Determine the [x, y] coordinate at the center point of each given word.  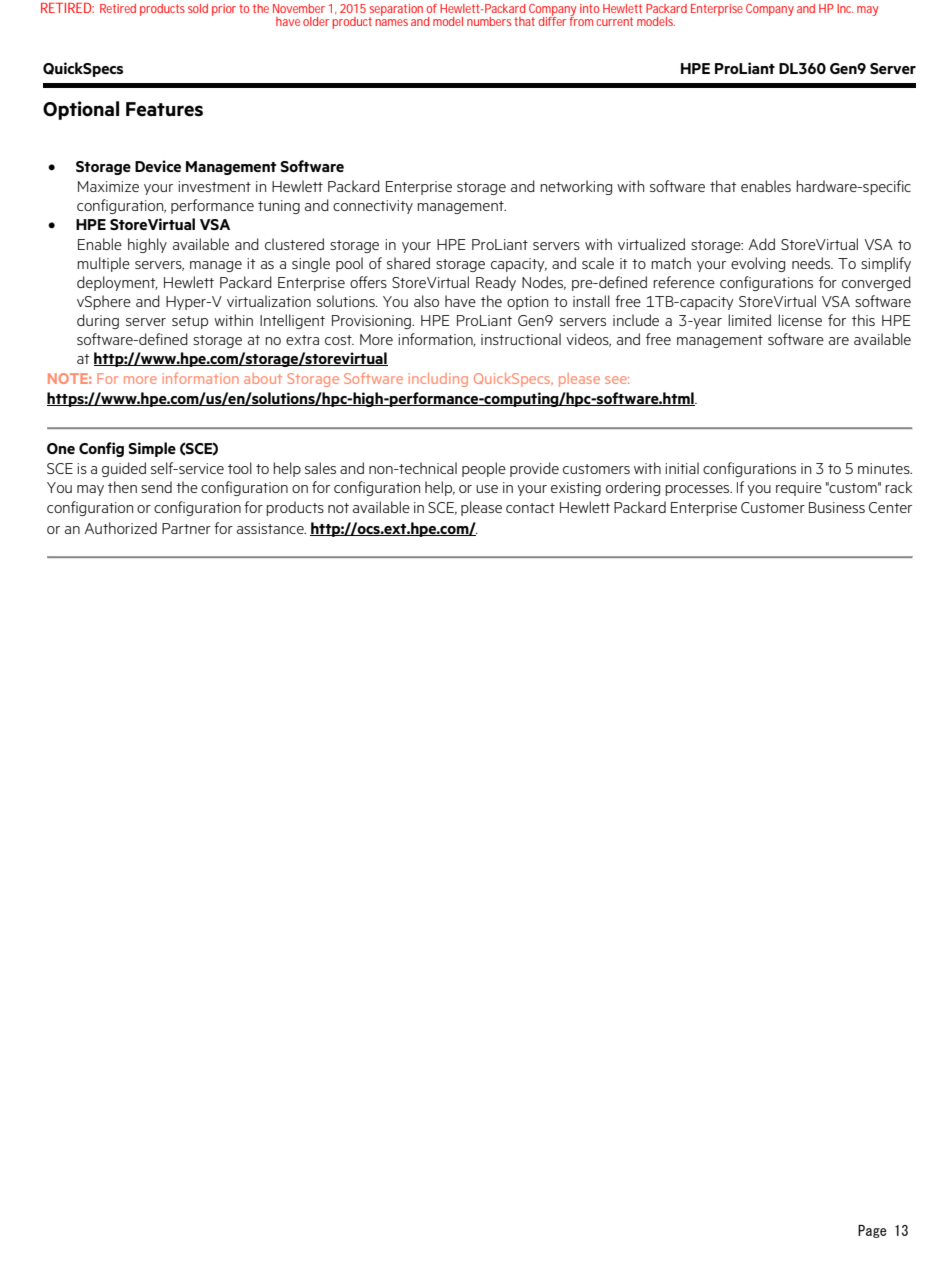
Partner [186, 528]
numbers [489, 21]
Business [837, 507]
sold [198, 8]
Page [872, 1231]
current [614, 21]
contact [530, 508]
